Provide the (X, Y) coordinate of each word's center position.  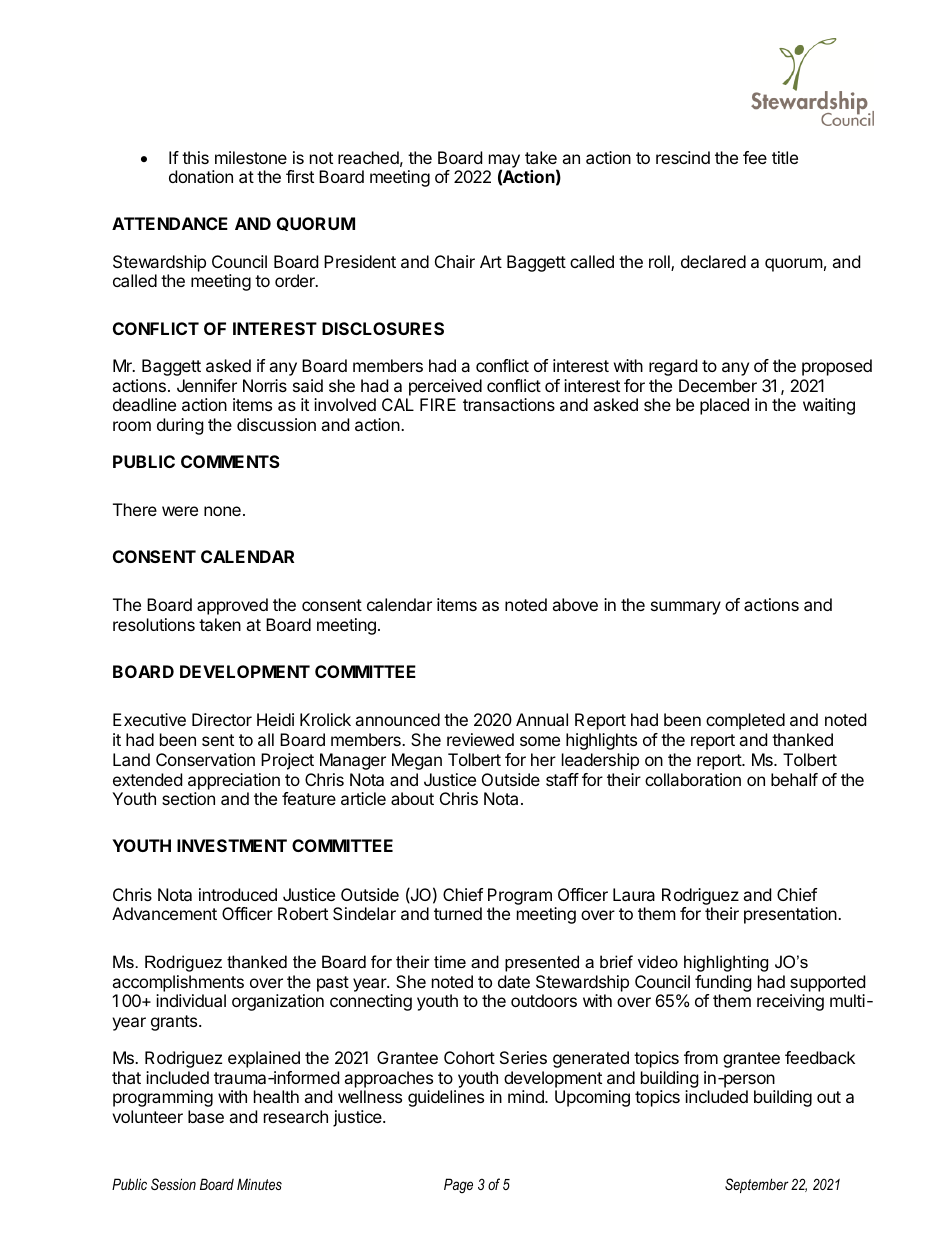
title (785, 157)
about (412, 798)
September (757, 1185)
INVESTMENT (232, 845)
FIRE (438, 404)
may (504, 162)
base (206, 1116)
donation (201, 176)
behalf (794, 779)
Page (458, 1185)
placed (724, 406)
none (222, 511)
